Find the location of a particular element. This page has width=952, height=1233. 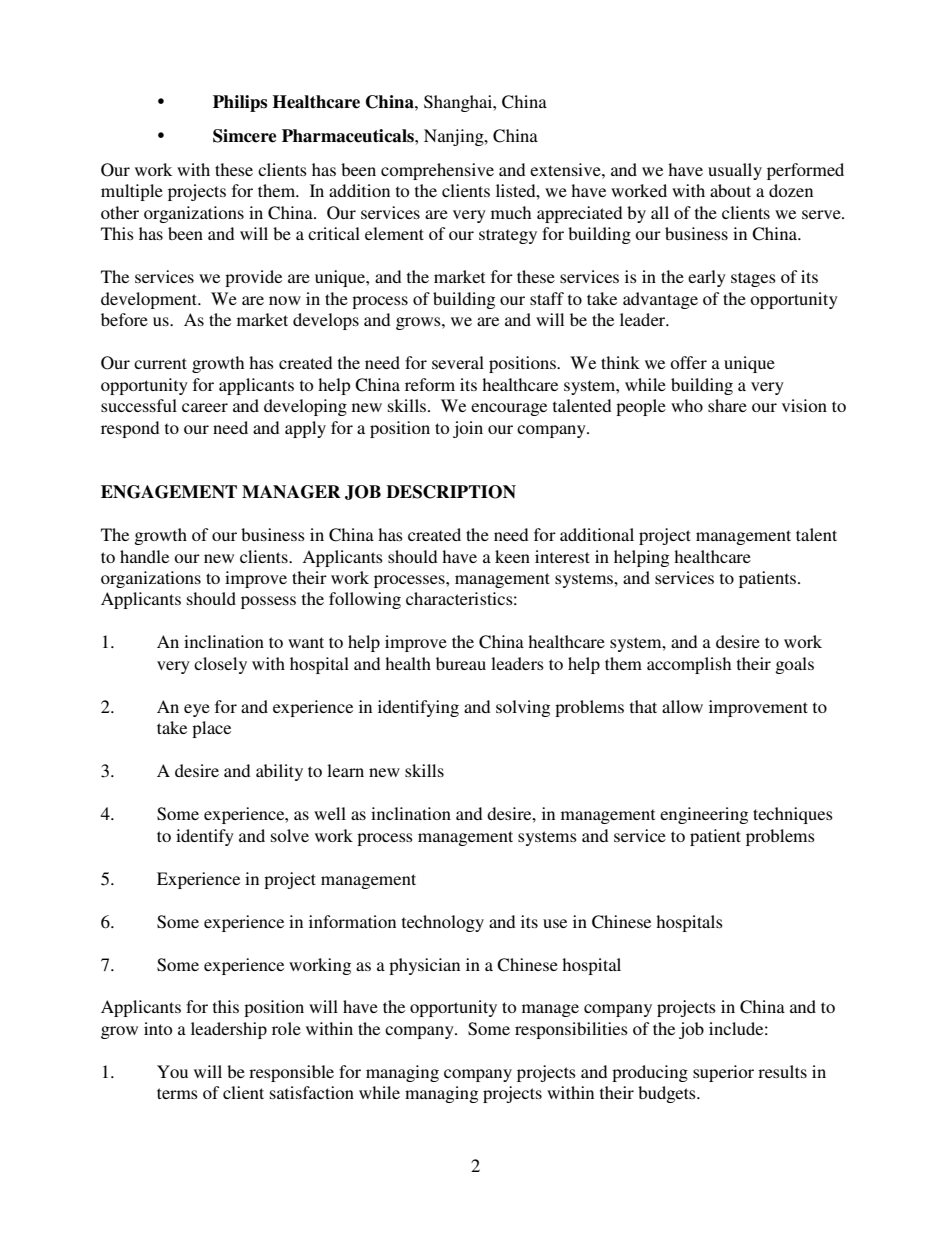

allow is located at coordinates (682, 706).
